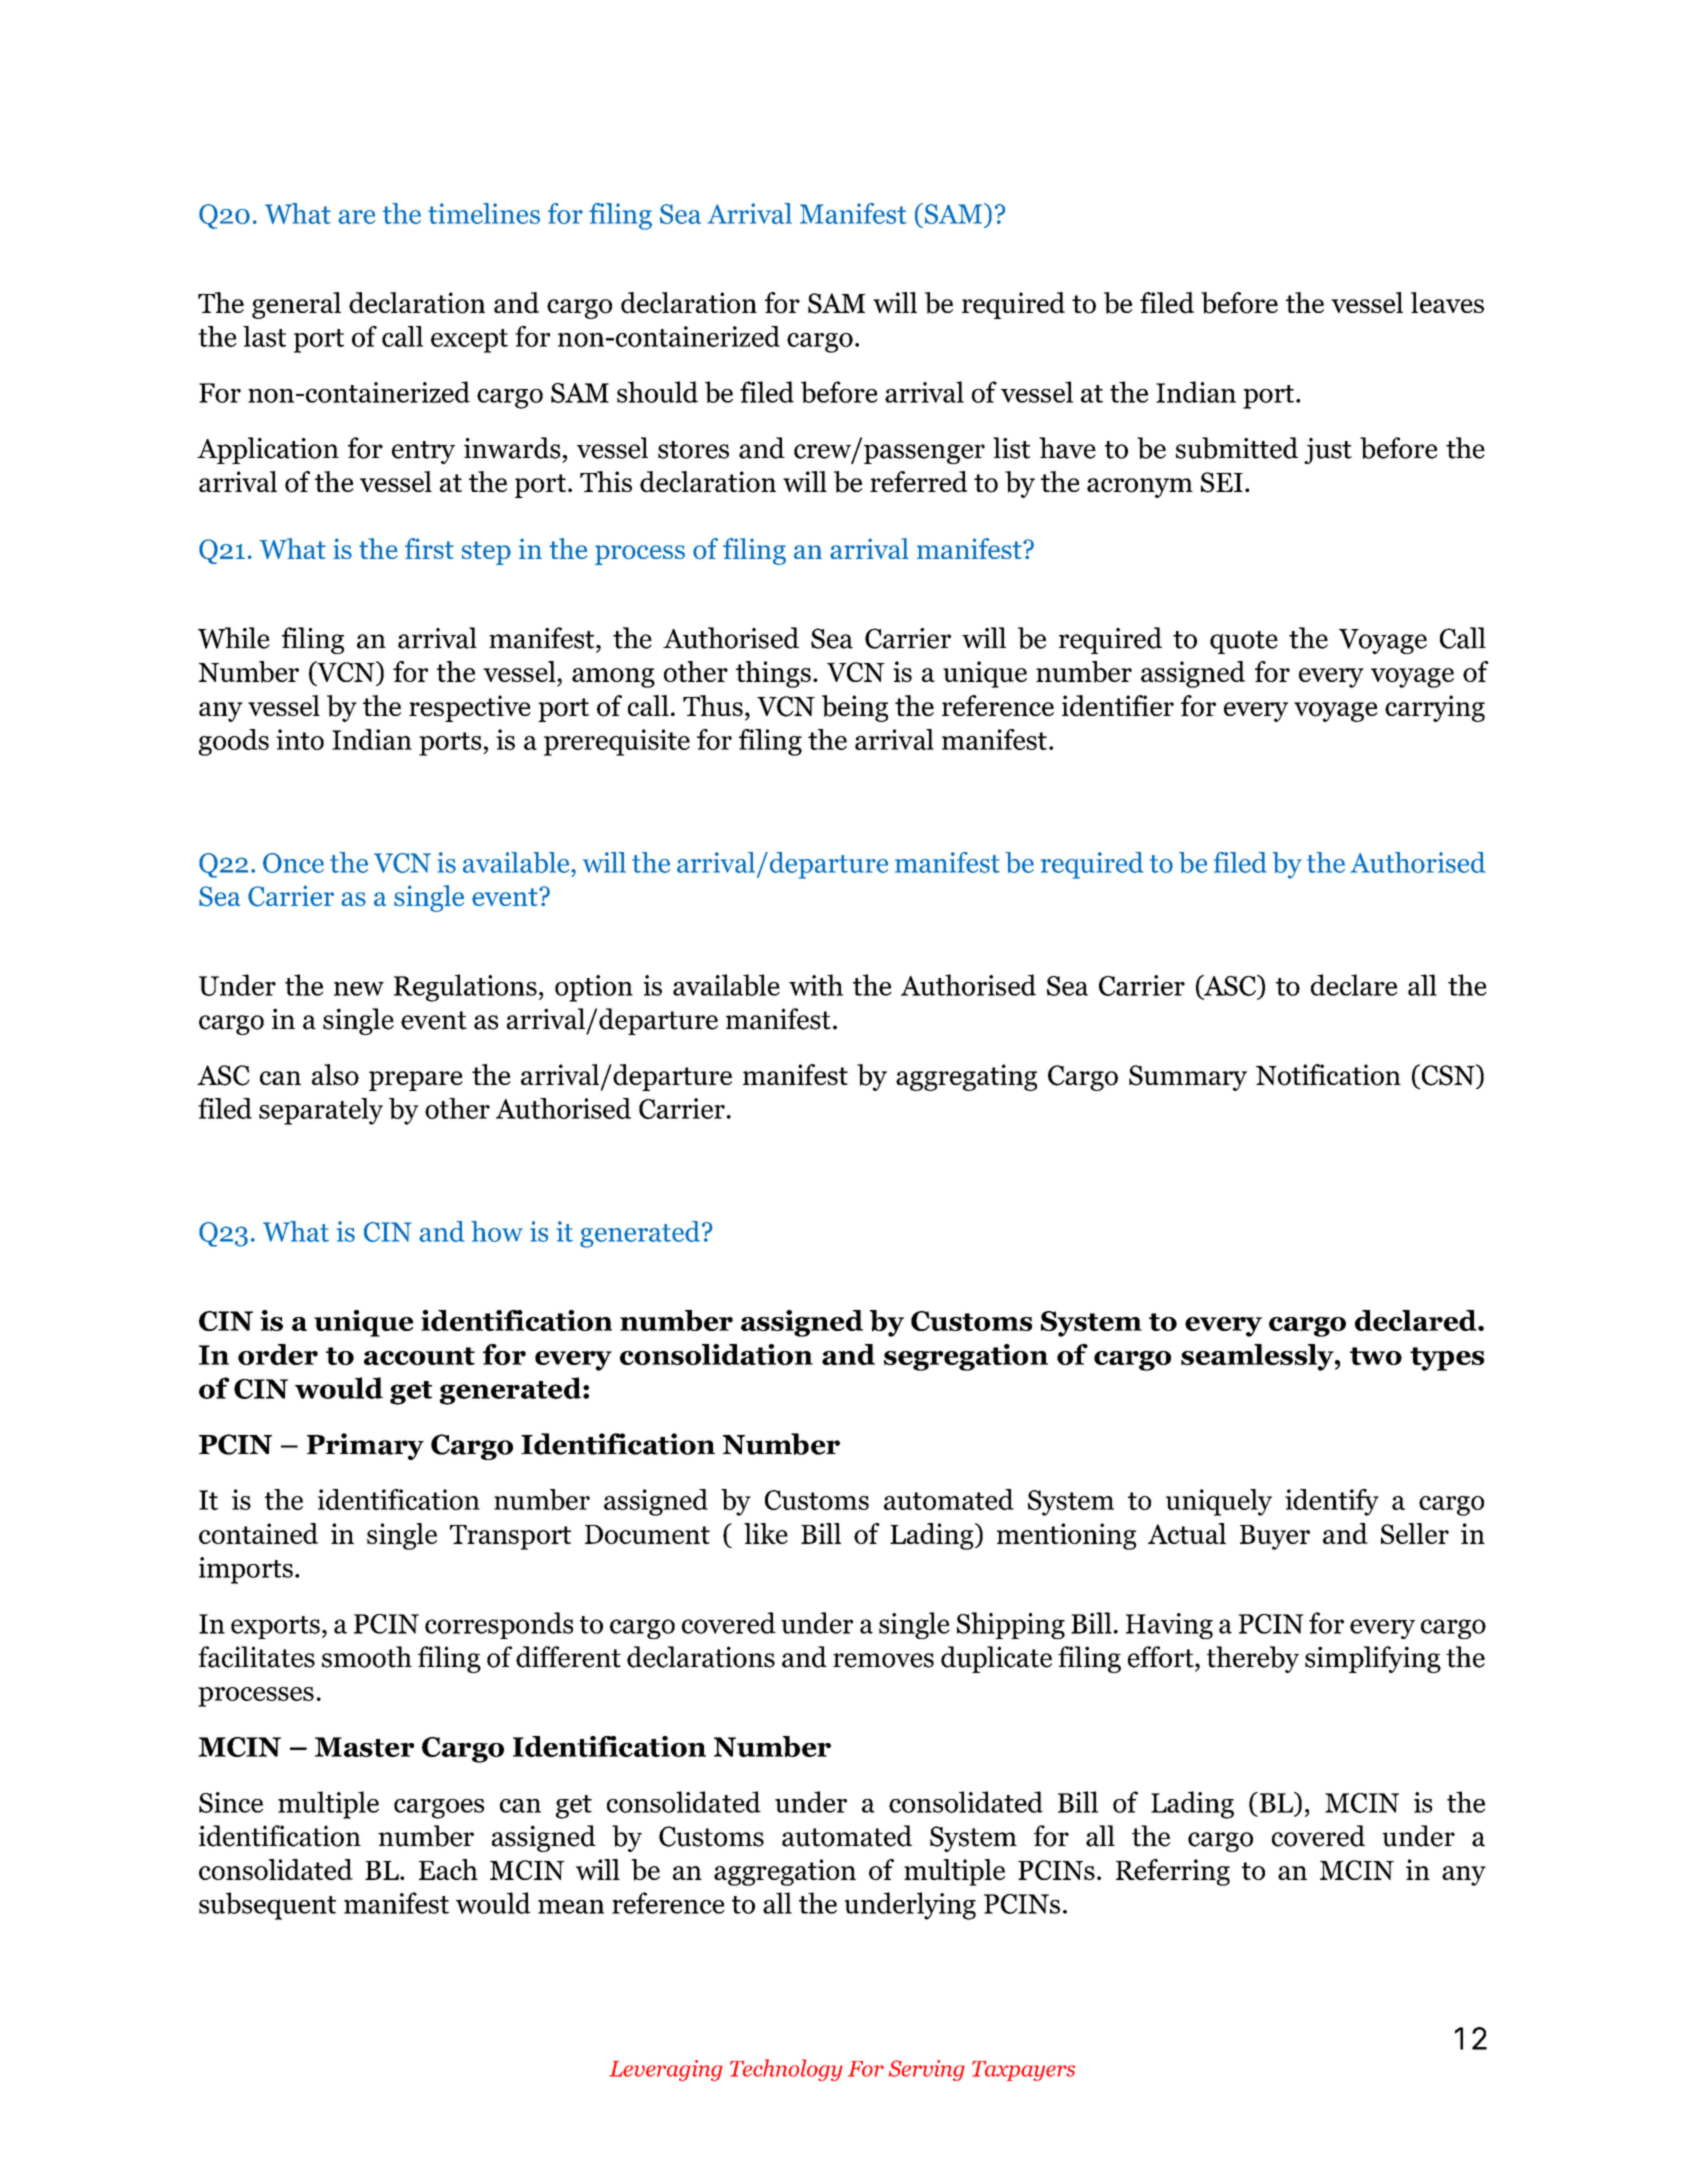 This screenshot has height=2180, width=1685. Describe the element at coordinates (1275, 1537) in the screenshot. I see `Buyer` at that location.
